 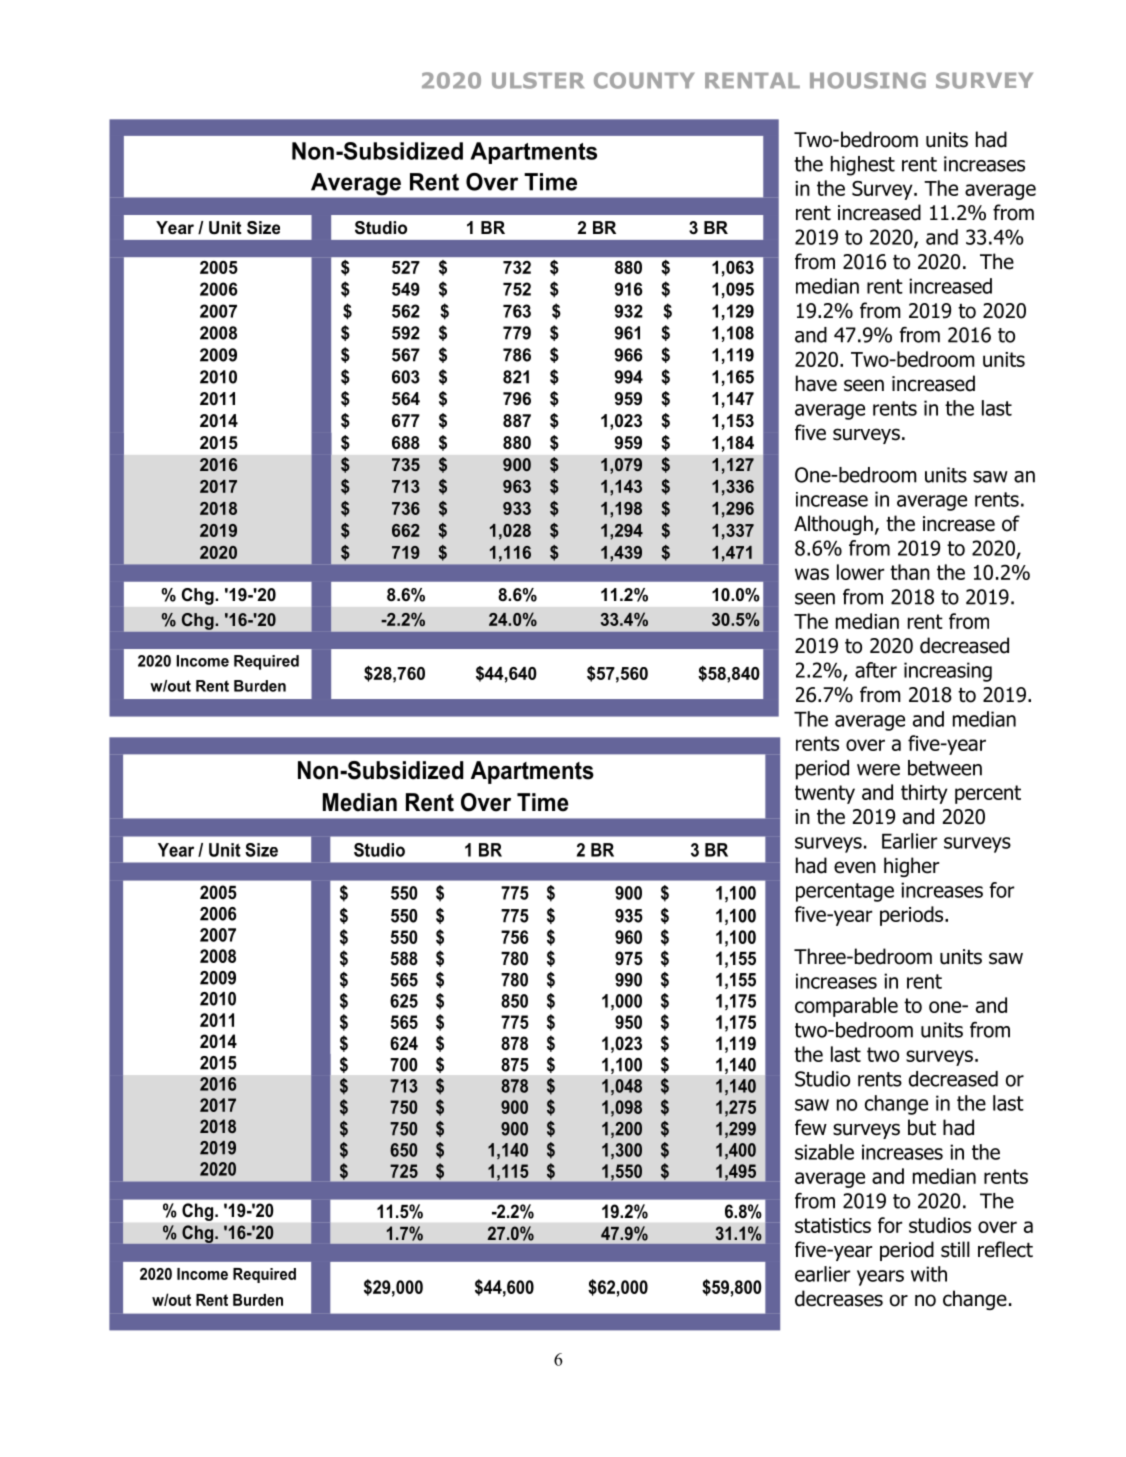 I want to click on highest, so click(x=863, y=166).
